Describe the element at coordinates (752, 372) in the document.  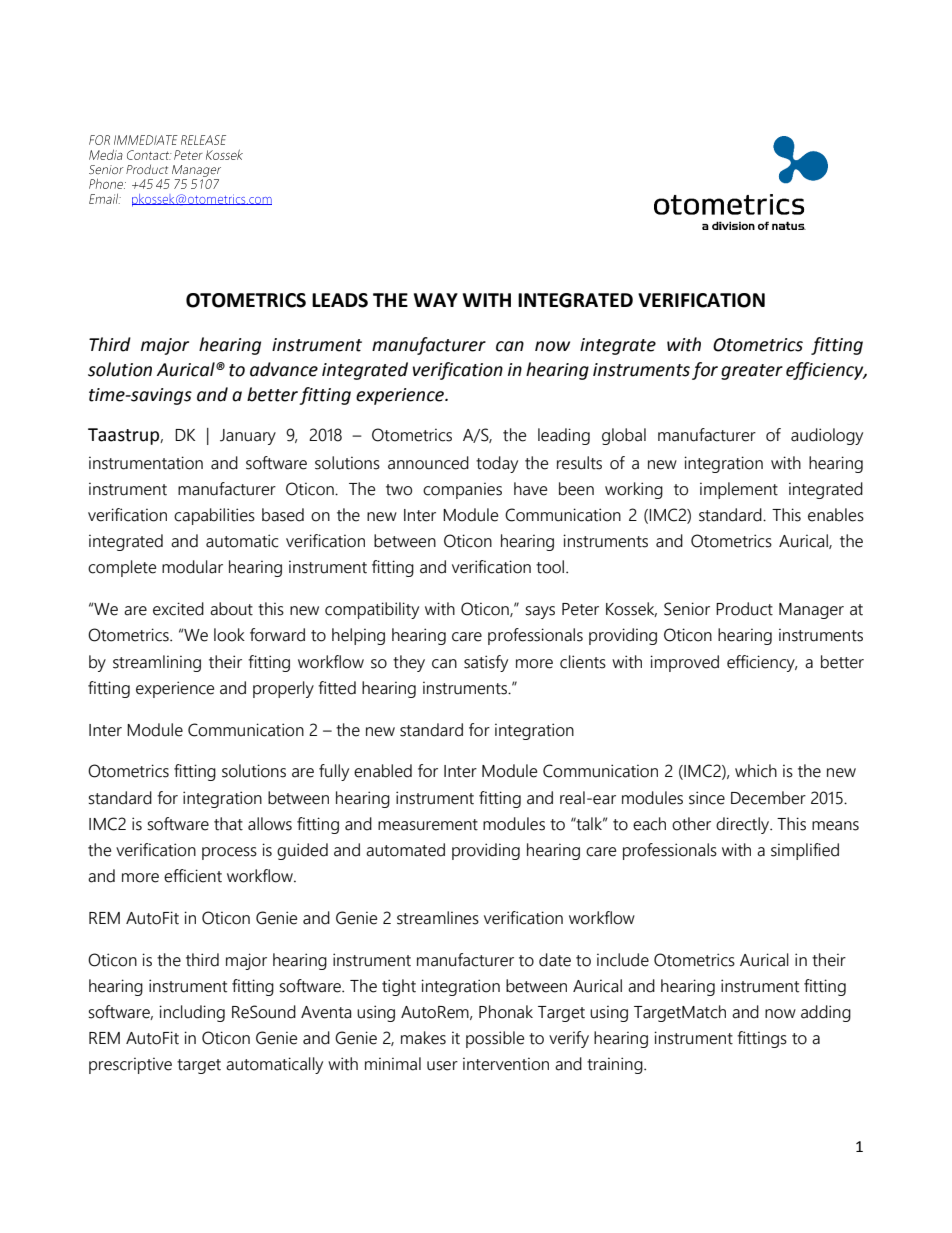
I see `greater` at that location.
